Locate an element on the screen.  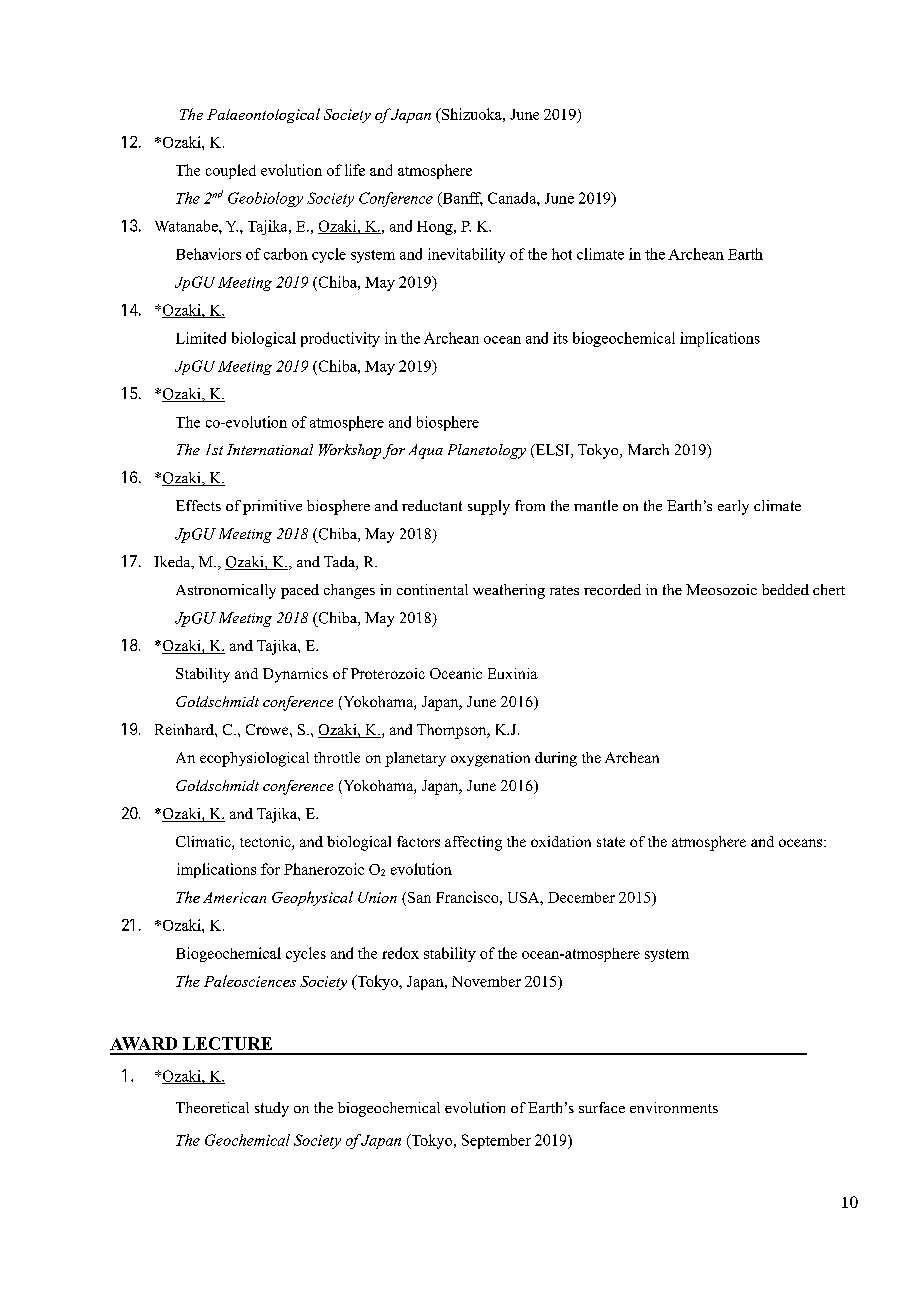
coupled is located at coordinates (231, 171).
